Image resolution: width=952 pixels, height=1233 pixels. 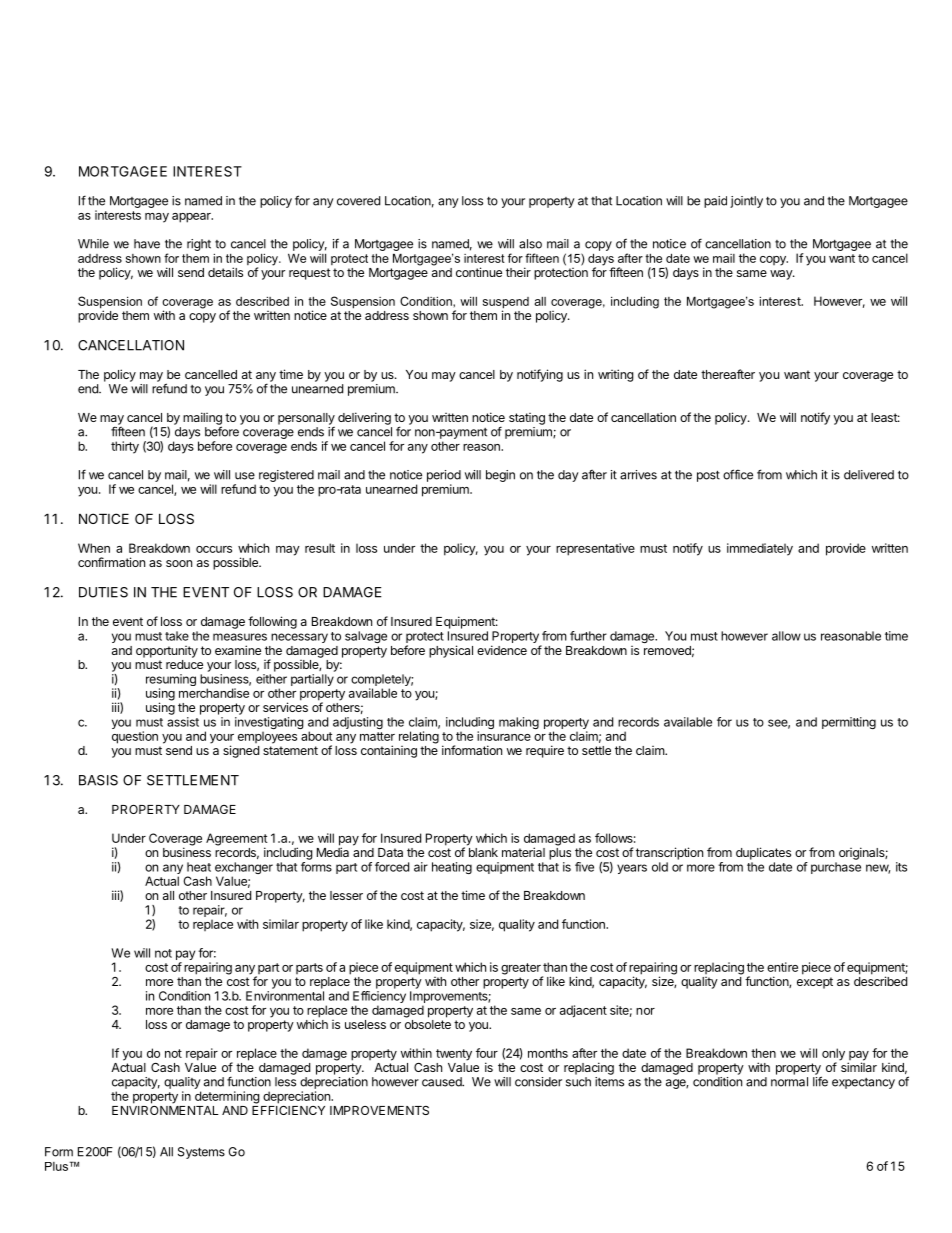 I want to click on delivered, so click(x=869, y=475).
